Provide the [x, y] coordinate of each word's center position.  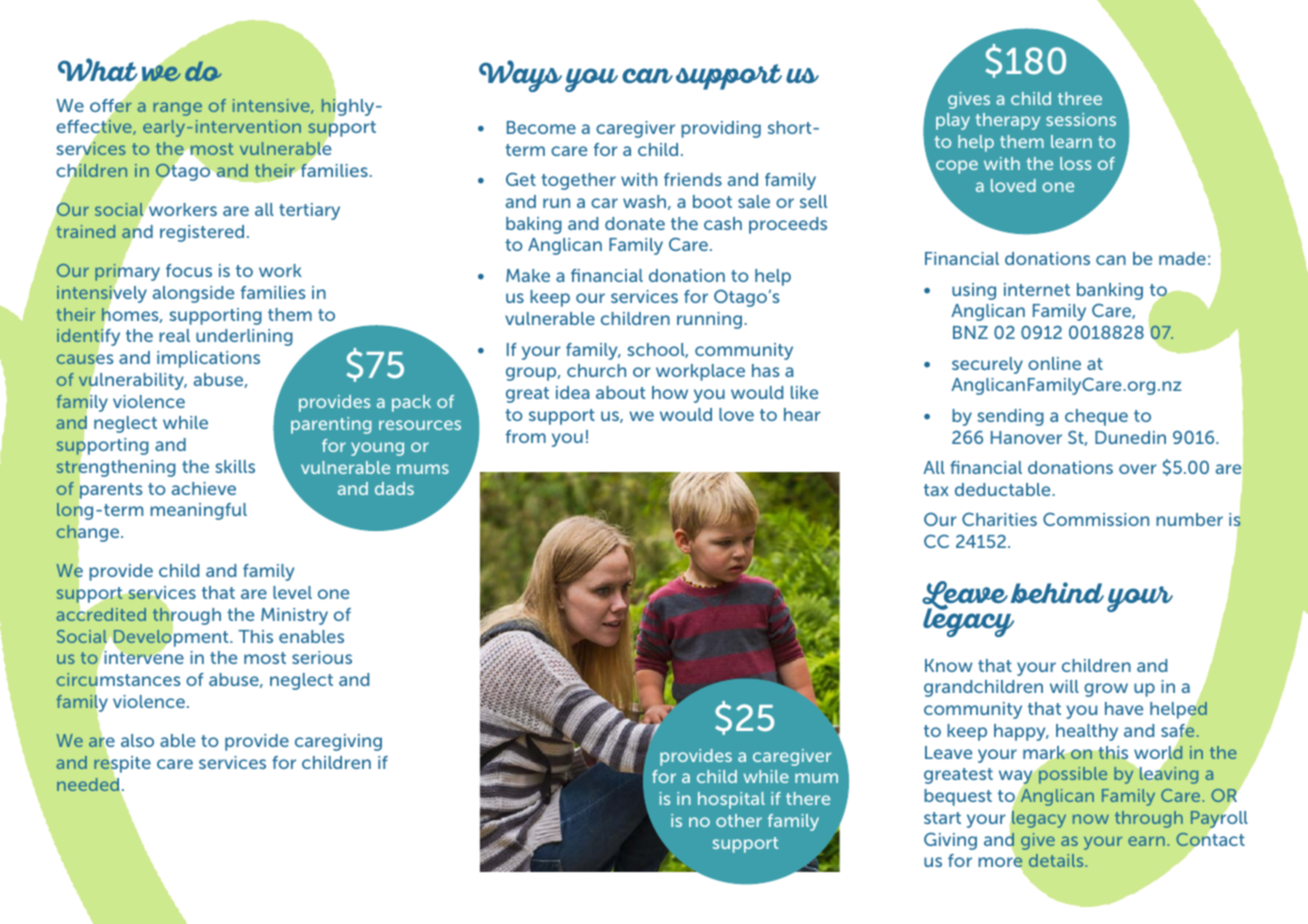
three [1080, 98]
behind [1057, 592]
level [292, 592]
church [596, 370]
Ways [520, 76]
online [1054, 363]
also [137, 740]
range [177, 109]
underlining [244, 337]
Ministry [294, 616]
